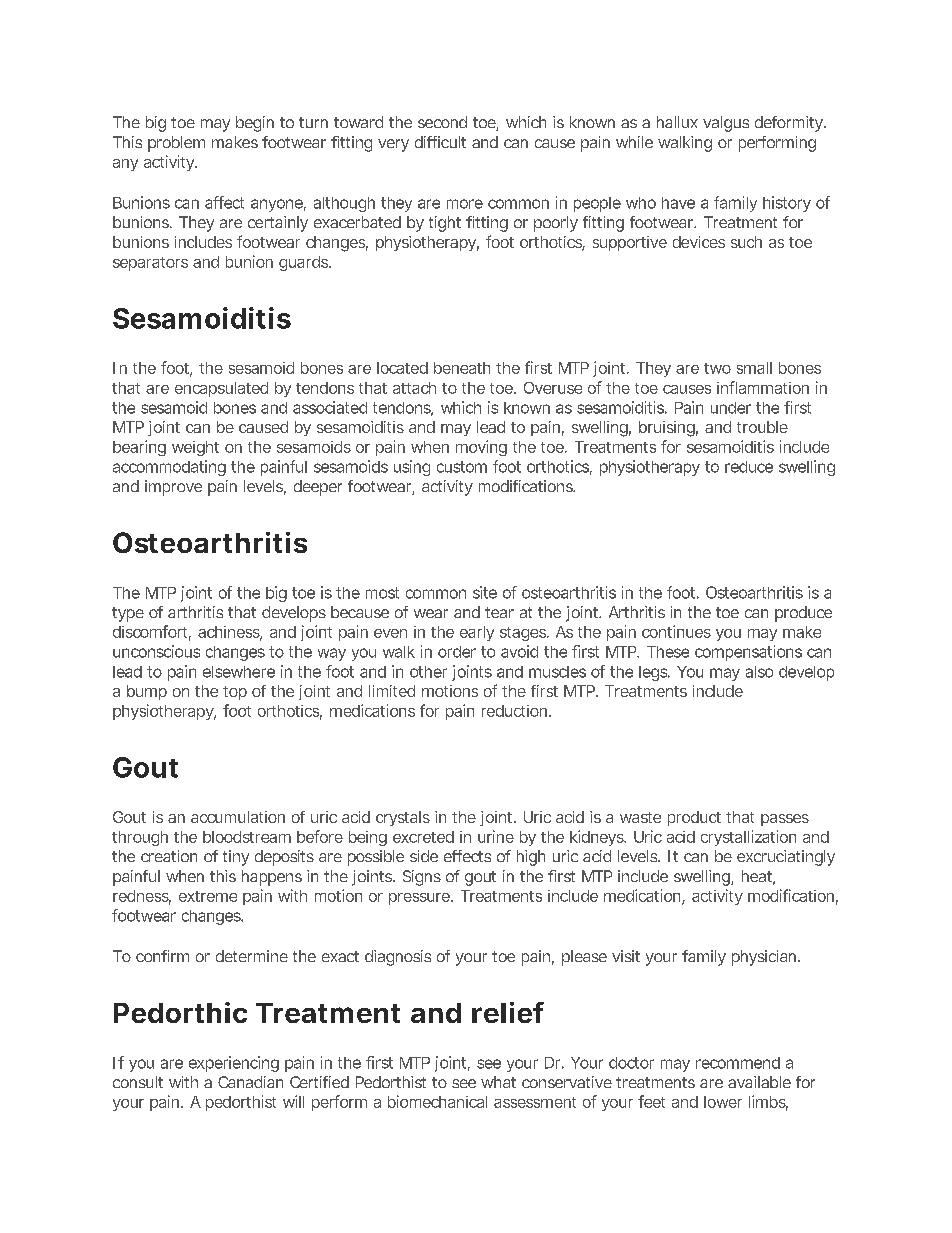  I want to click on valgus, so click(726, 124).
